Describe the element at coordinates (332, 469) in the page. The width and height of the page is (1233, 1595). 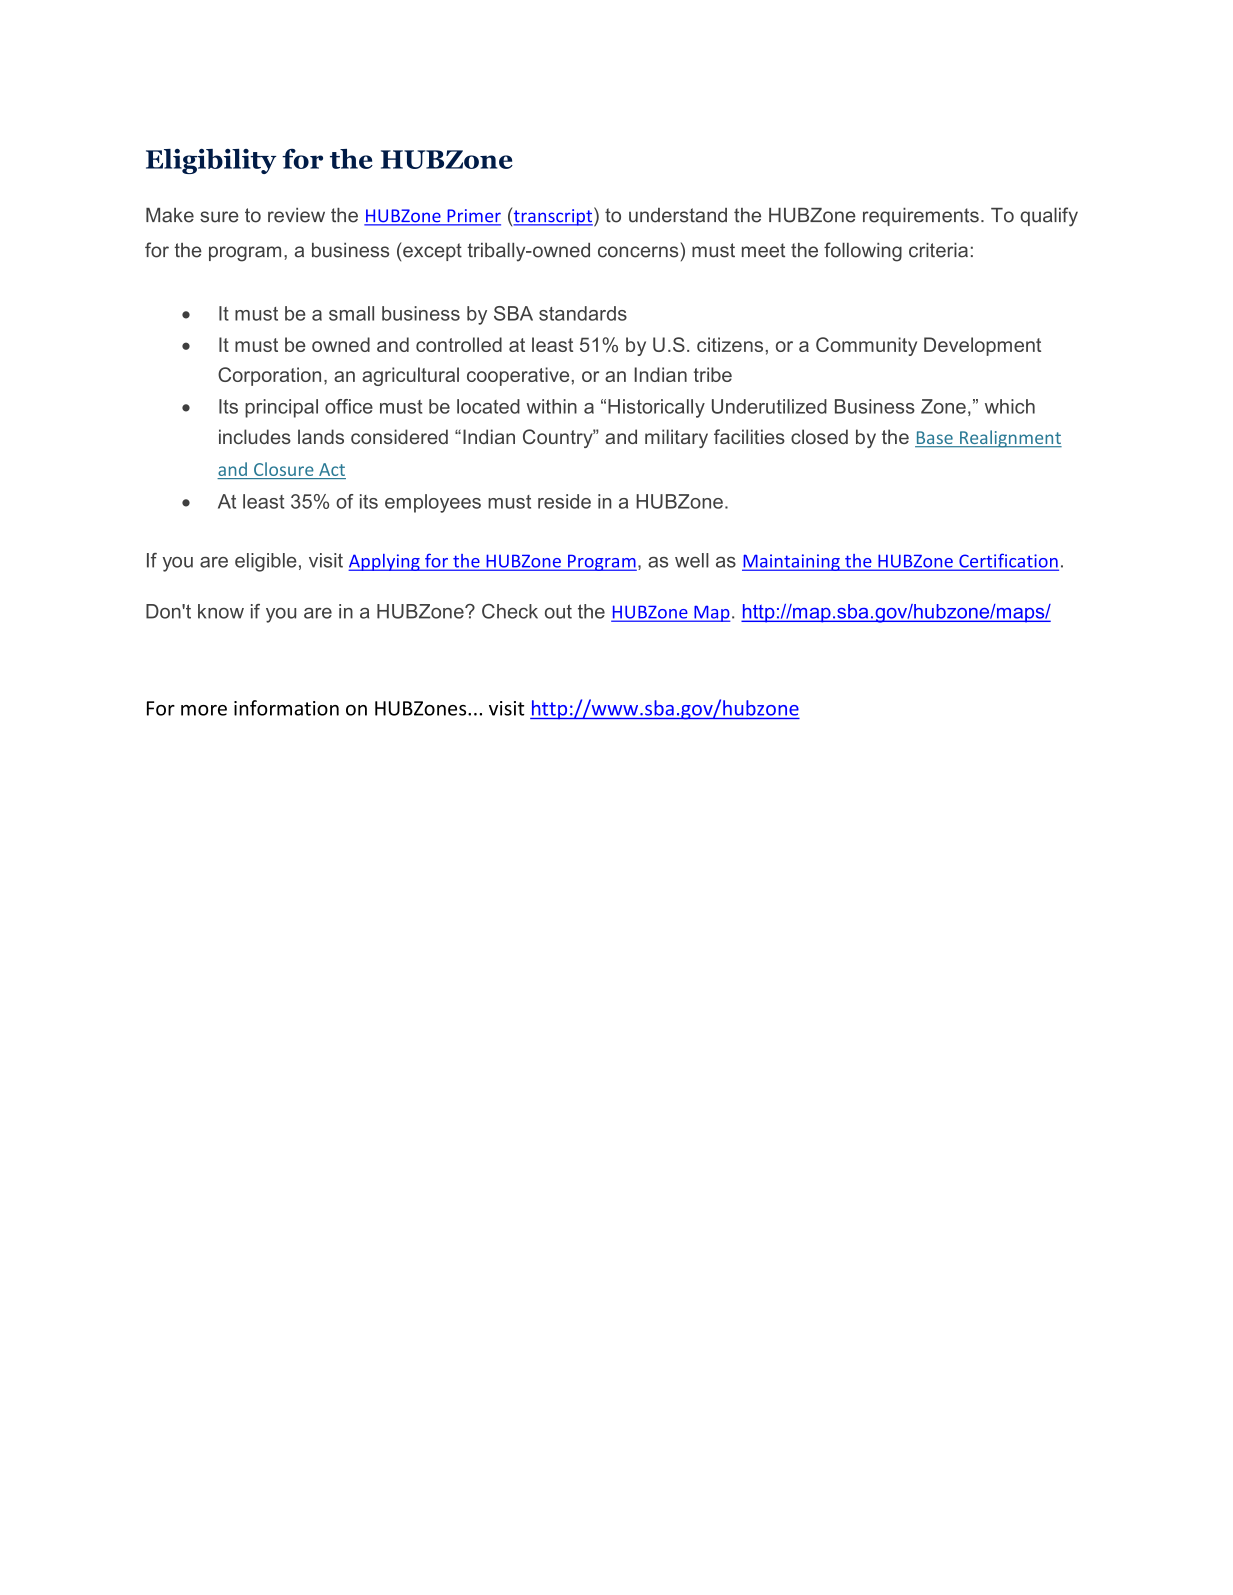
I see `Act` at that location.
